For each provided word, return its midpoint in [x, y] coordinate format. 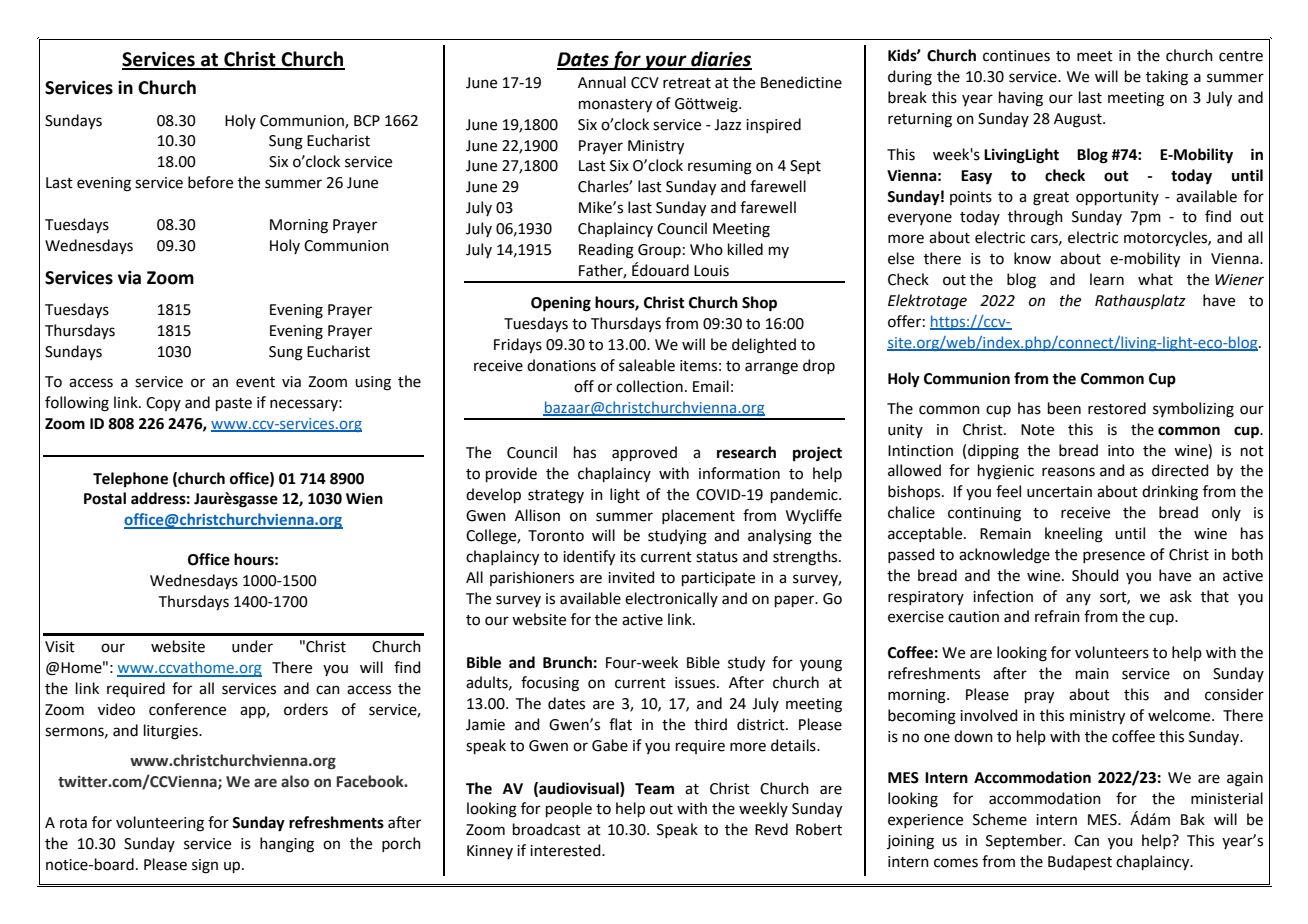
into [1121, 451]
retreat [687, 83]
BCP [367, 121]
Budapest [1080, 862]
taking [1167, 78]
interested [566, 850]
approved [644, 453]
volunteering [160, 824]
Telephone [130, 480]
